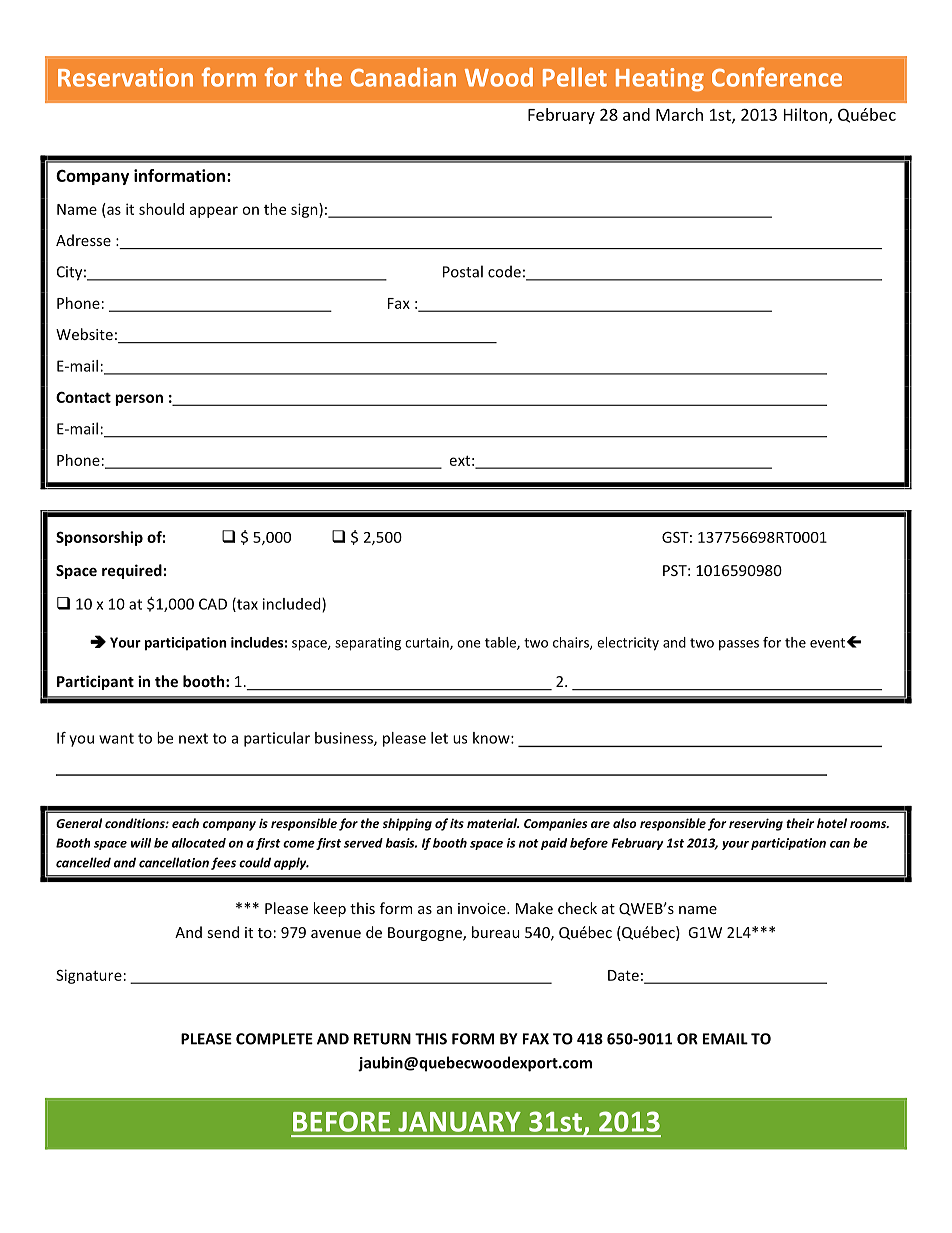  Describe the element at coordinates (139, 400) in the screenshot. I see `person` at that location.
